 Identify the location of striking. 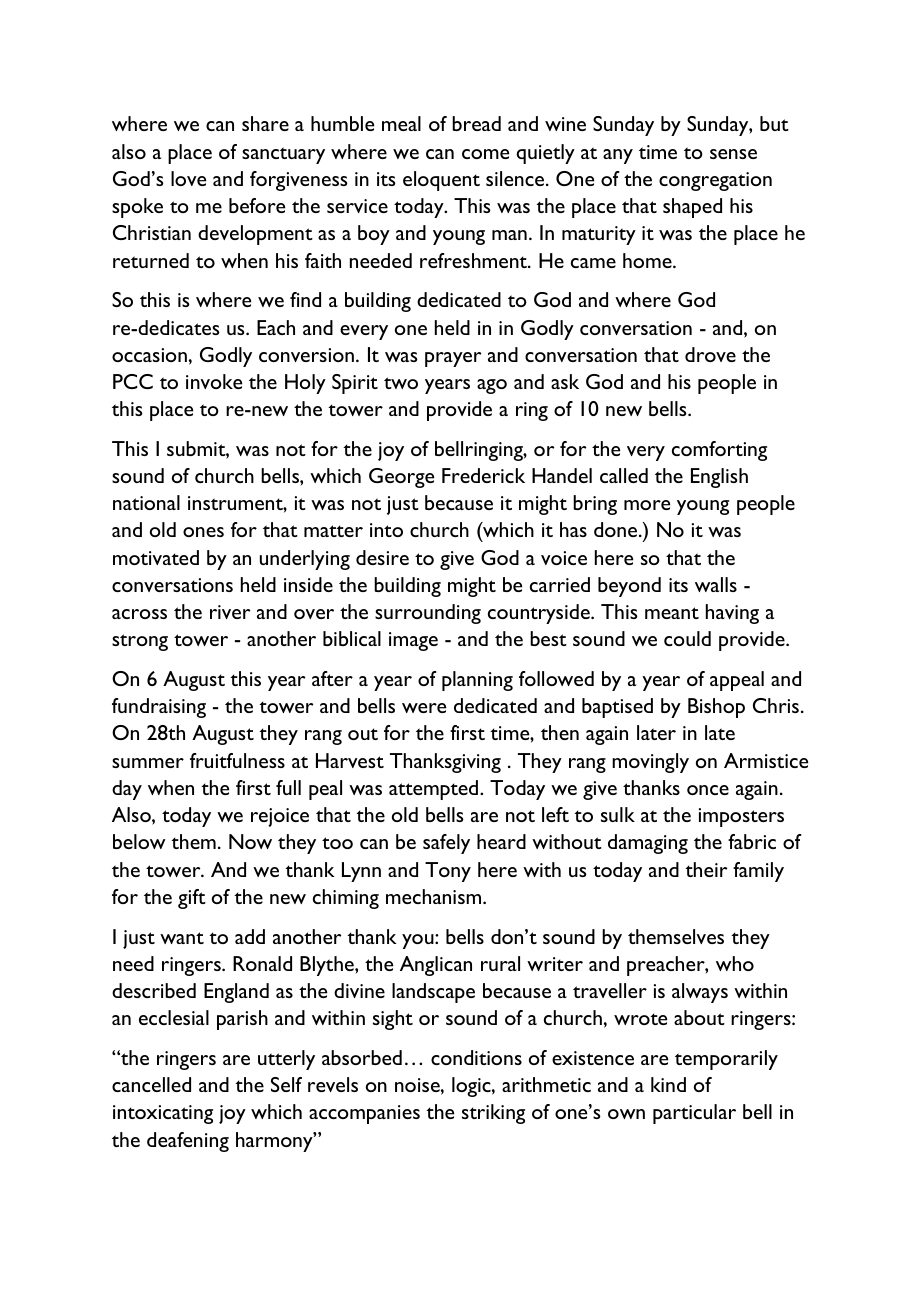
(493, 1114).
